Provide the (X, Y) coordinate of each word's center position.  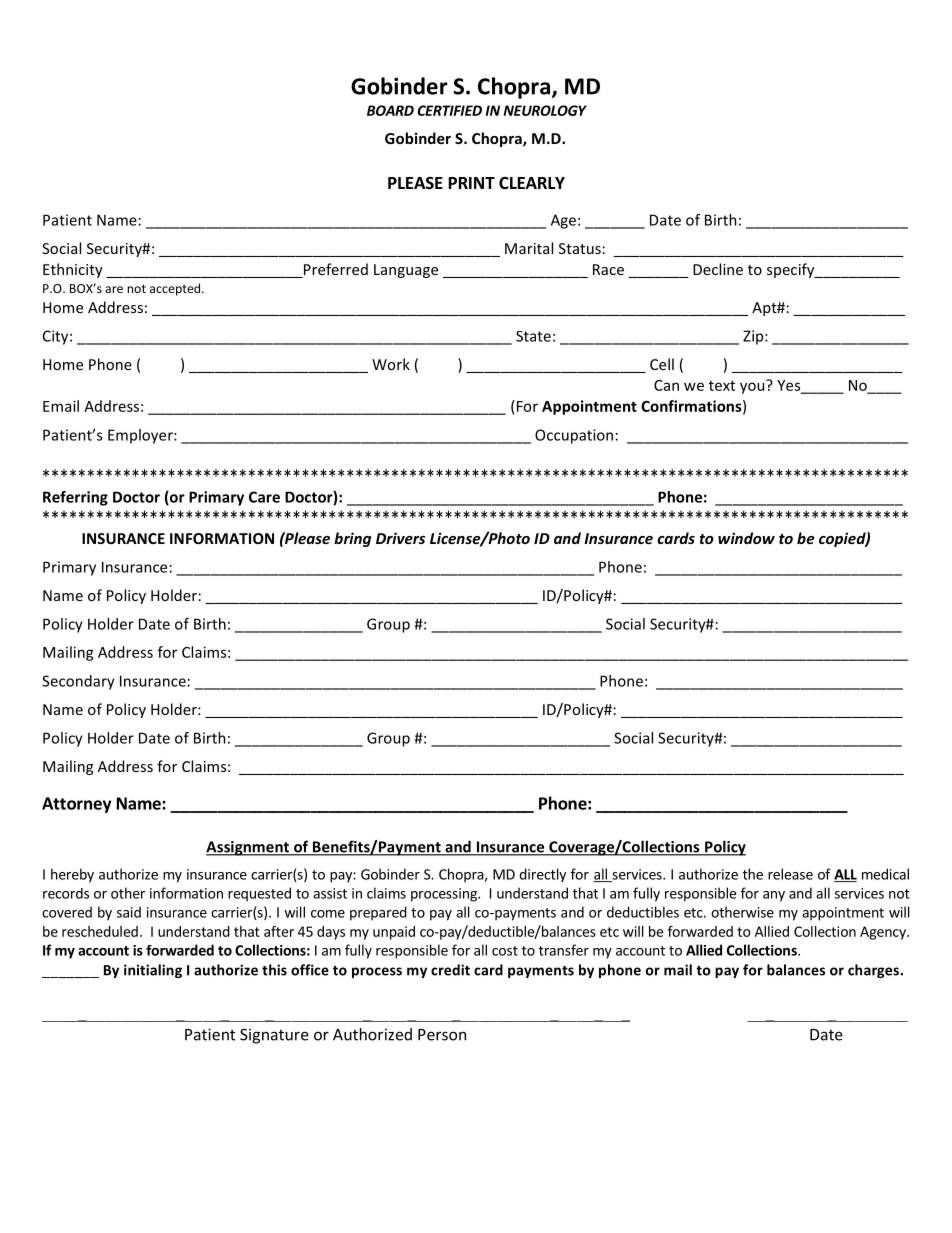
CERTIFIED (449, 110)
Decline (718, 269)
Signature (274, 1036)
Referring (75, 498)
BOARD (390, 110)
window (746, 538)
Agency (884, 933)
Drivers (400, 538)
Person (442, 1035)
